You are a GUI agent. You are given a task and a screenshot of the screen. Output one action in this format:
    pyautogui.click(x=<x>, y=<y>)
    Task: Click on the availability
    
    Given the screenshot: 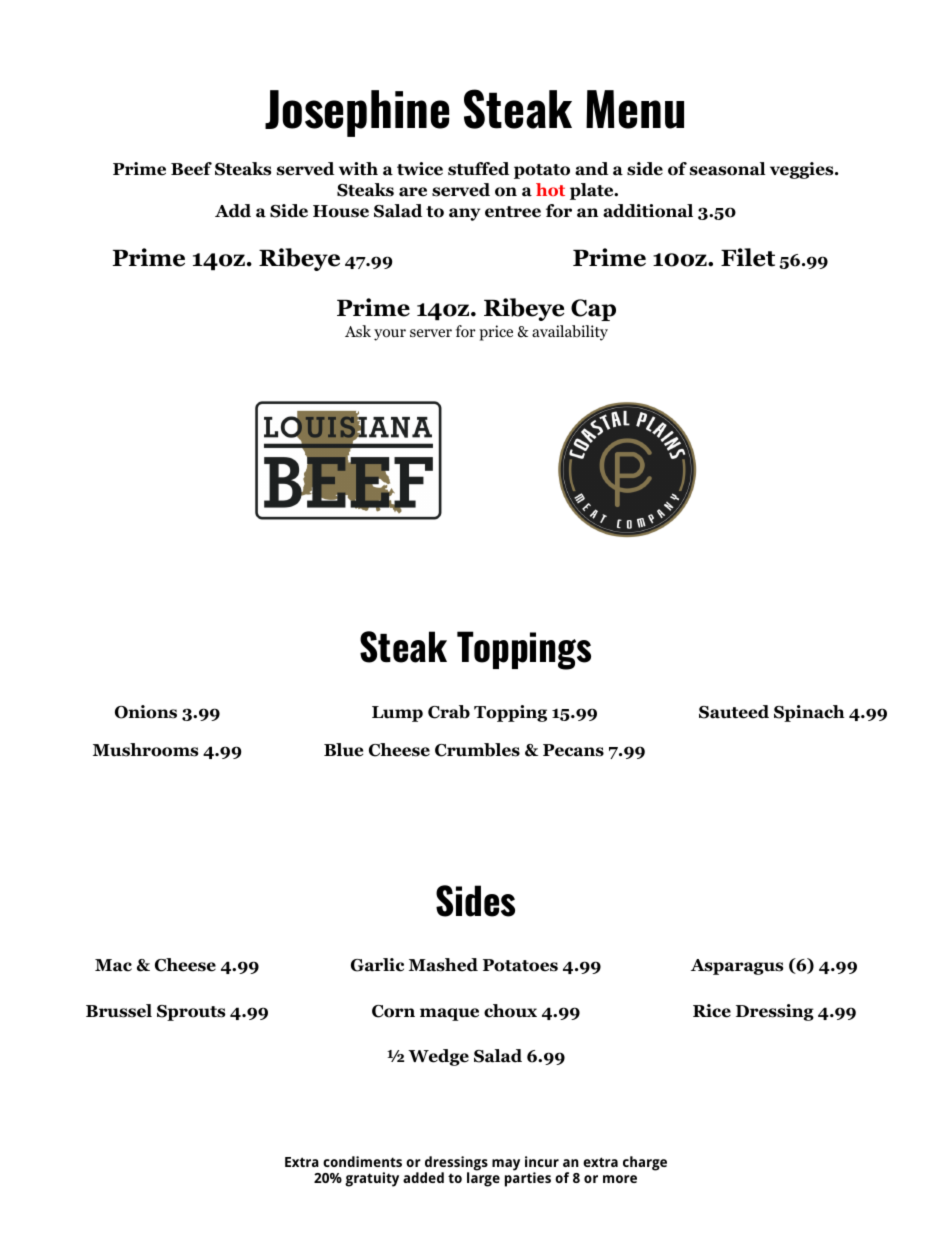 What is the action you would take?
    pyautogui.click(x=570, y=333)
